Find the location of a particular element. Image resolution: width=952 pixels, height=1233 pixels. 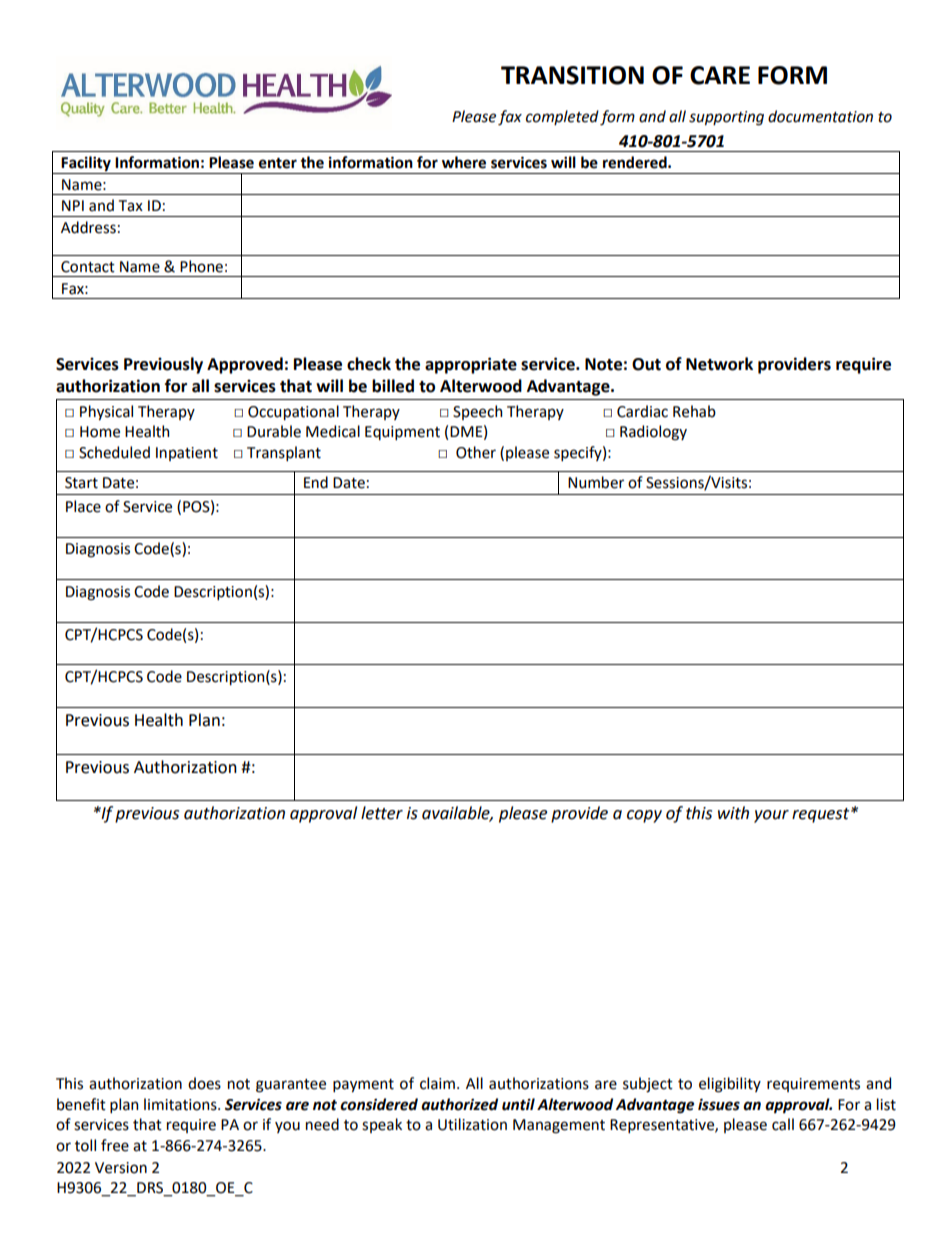

letter is located at coordinates (382, 813).
